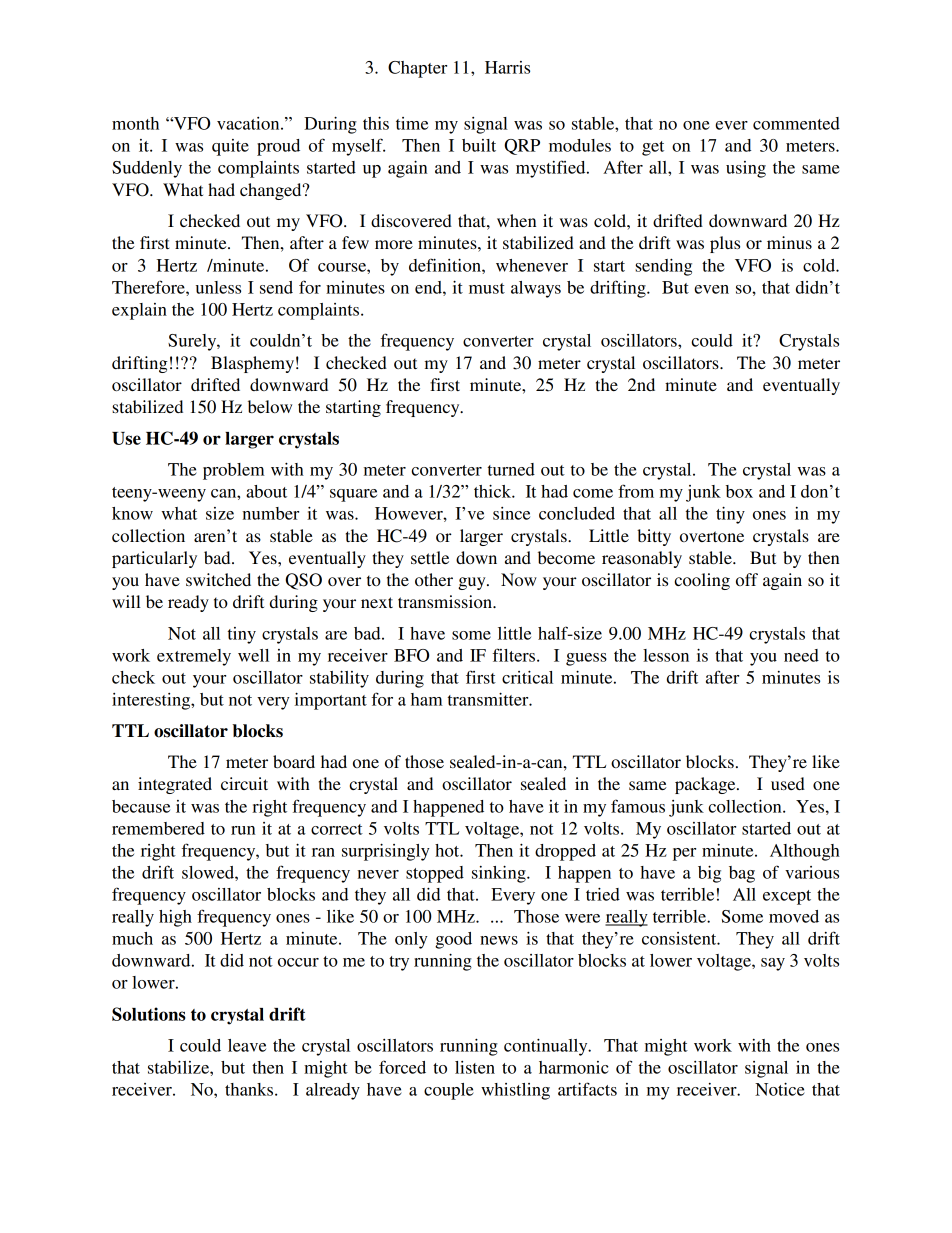  I want to click on leave, so click(247, 1045).
